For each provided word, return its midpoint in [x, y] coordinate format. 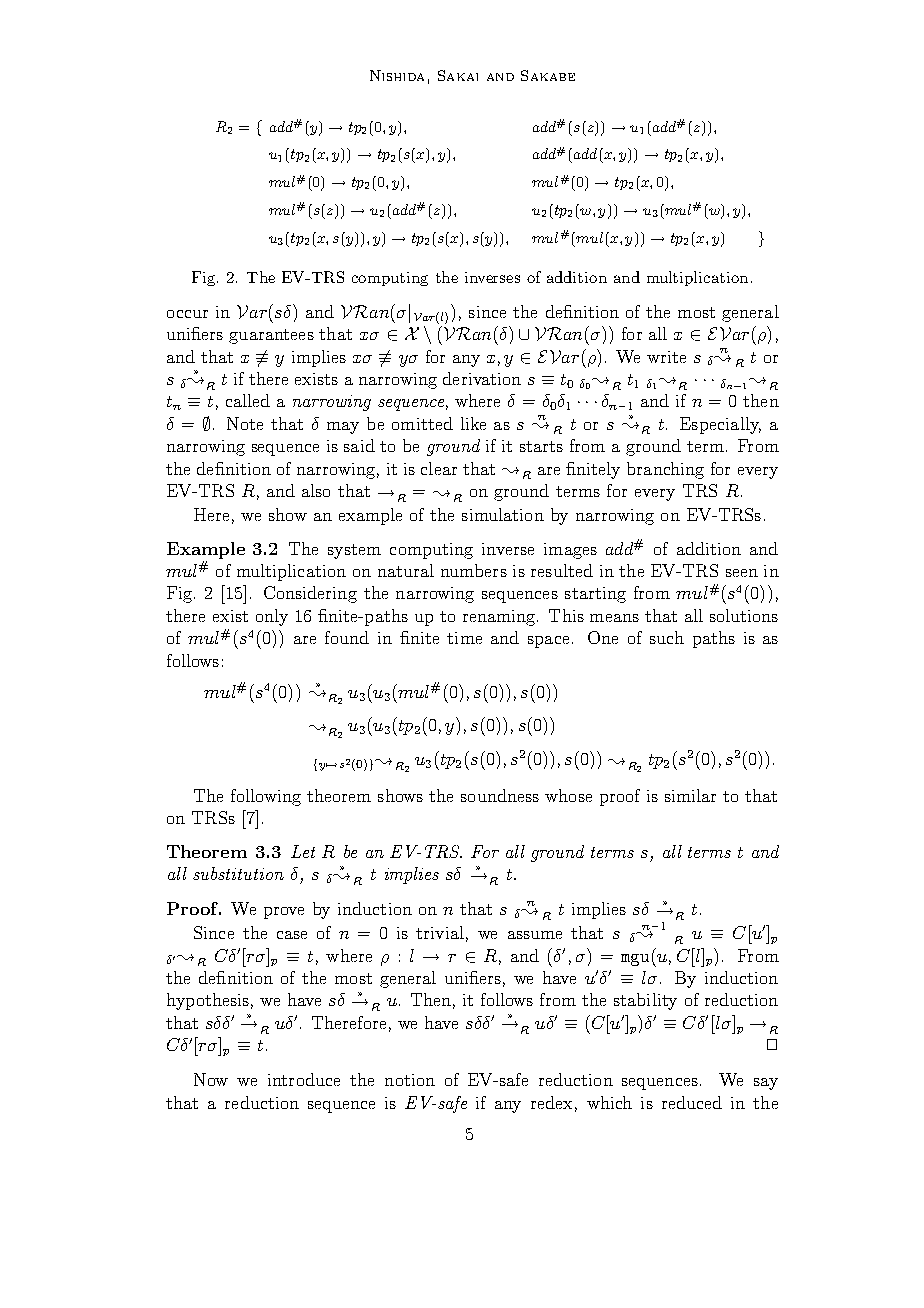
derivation [482, 378]
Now [211, 1079]
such [667, 637]
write [666, 357]
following [266, 797]
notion [410, 1080]
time [464, 638]
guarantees [271, 336]
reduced [692, 1102]
